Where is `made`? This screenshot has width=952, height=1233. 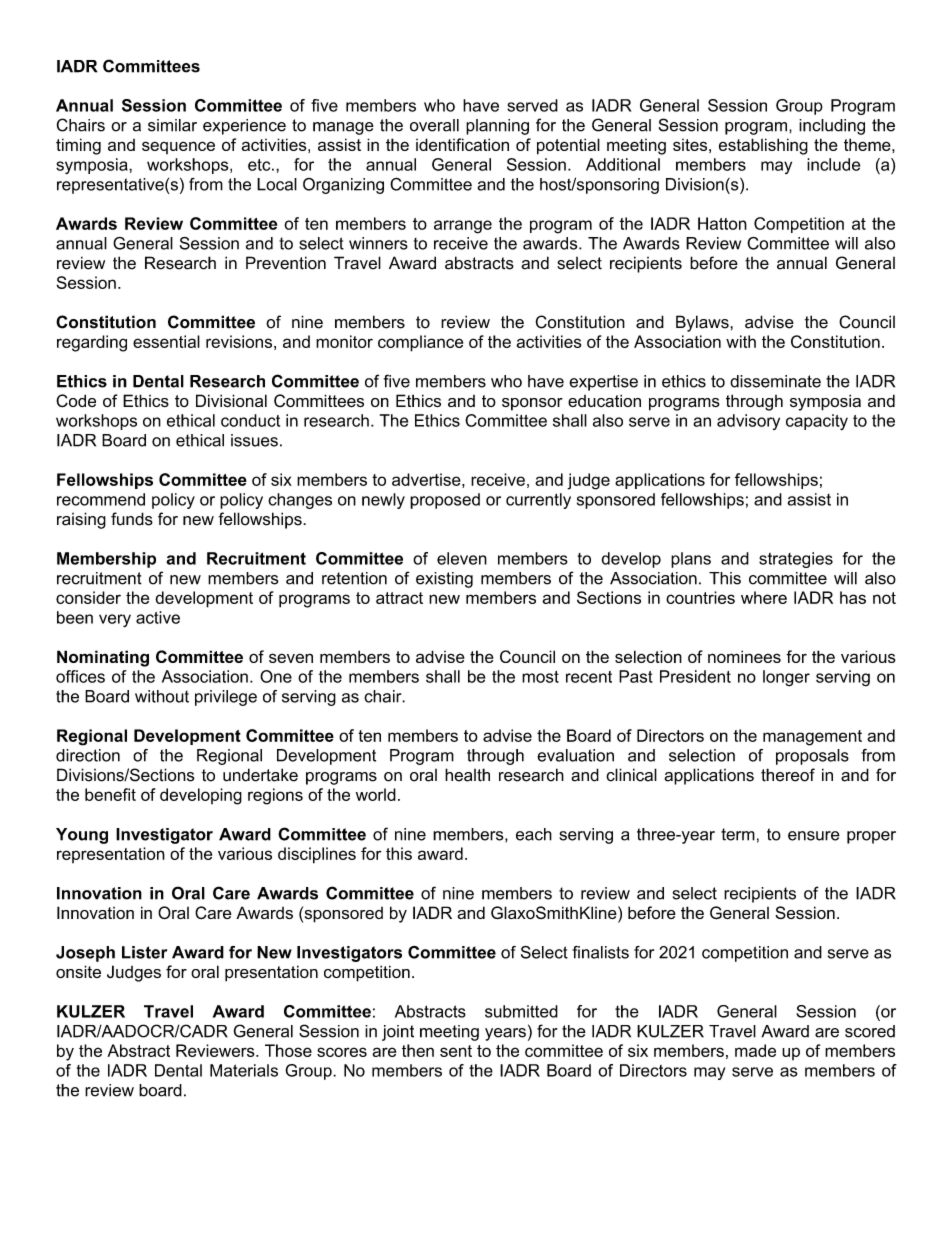
made is located at coordinates (755, 1050).
